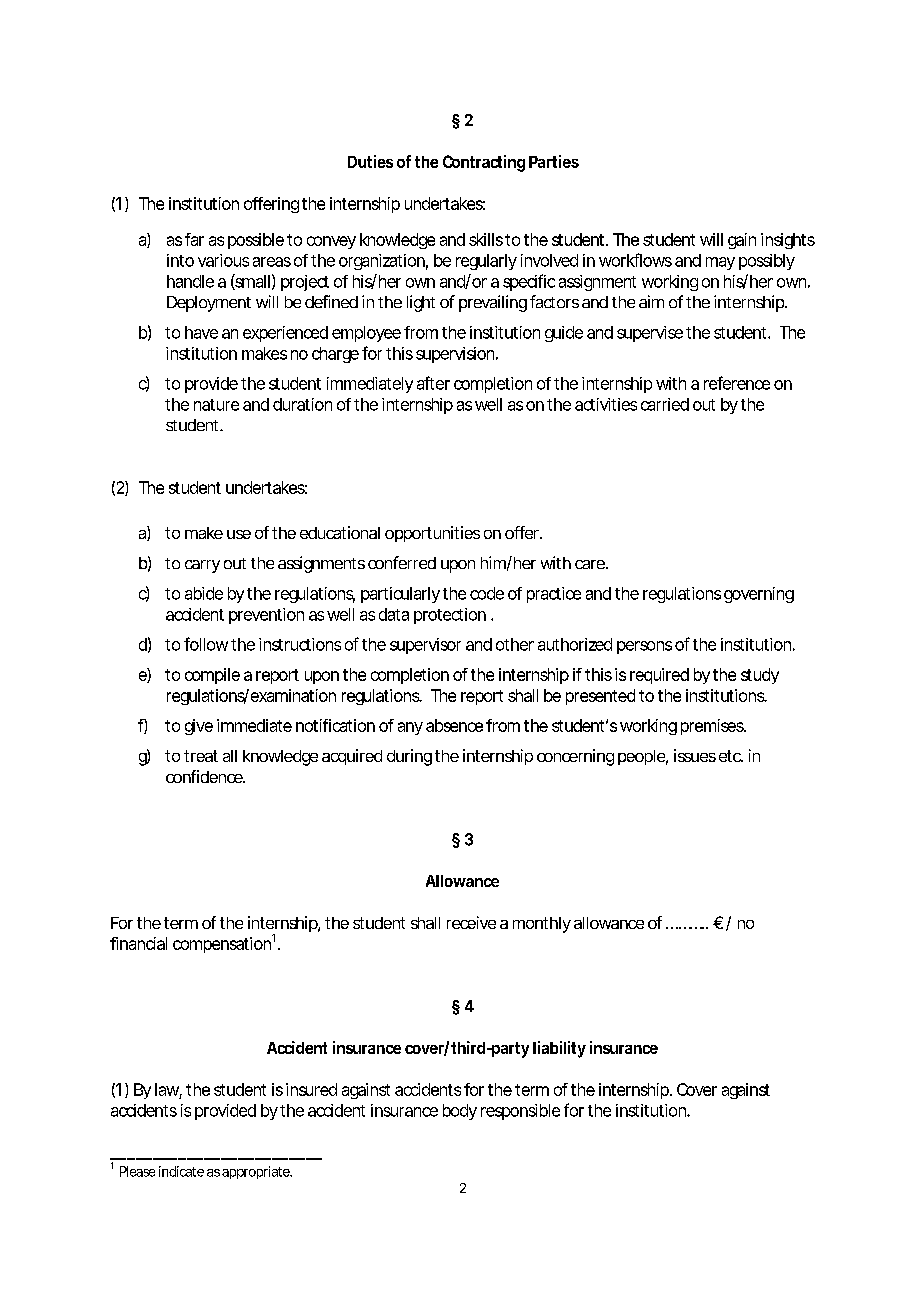  What do you see at coordinates (542, 925) in the document?
I see `monthly` at bounding box center [542, 925].
